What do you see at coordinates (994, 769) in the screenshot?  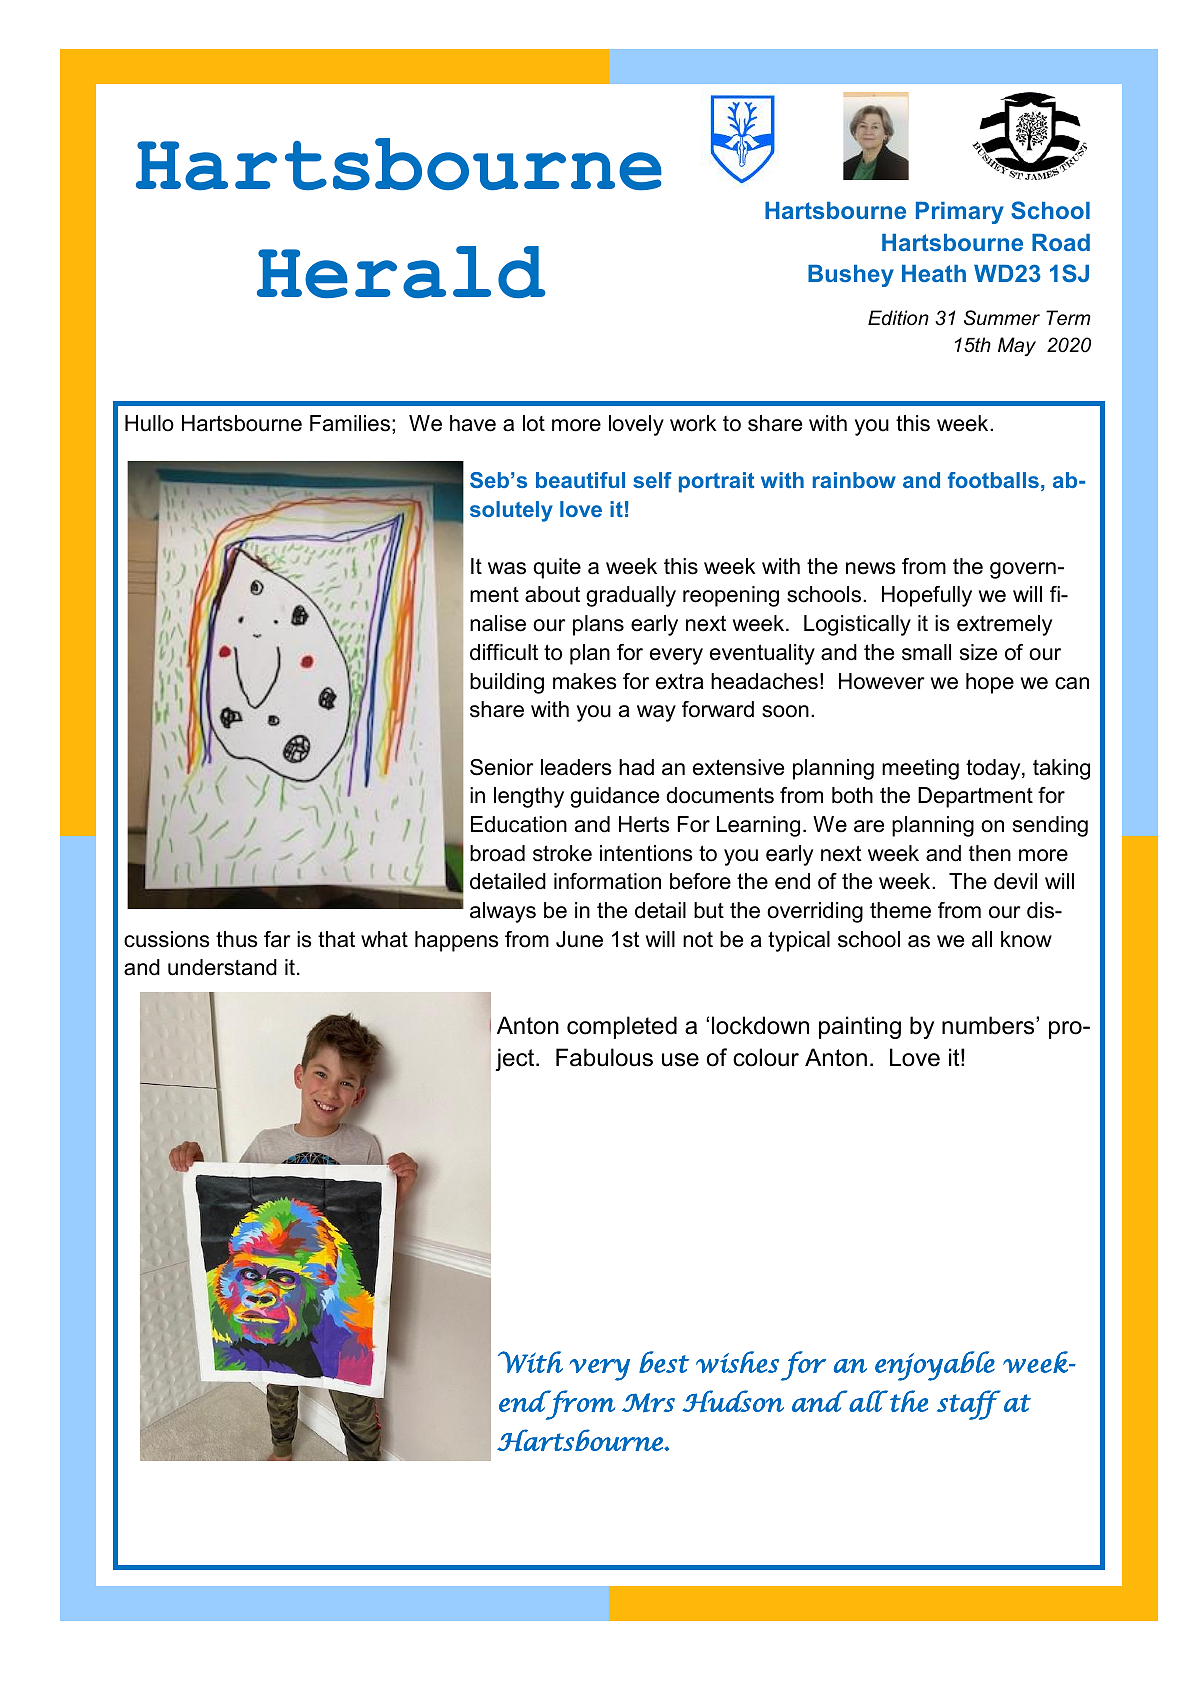 I see `today` at bounding box center [994, 769].
